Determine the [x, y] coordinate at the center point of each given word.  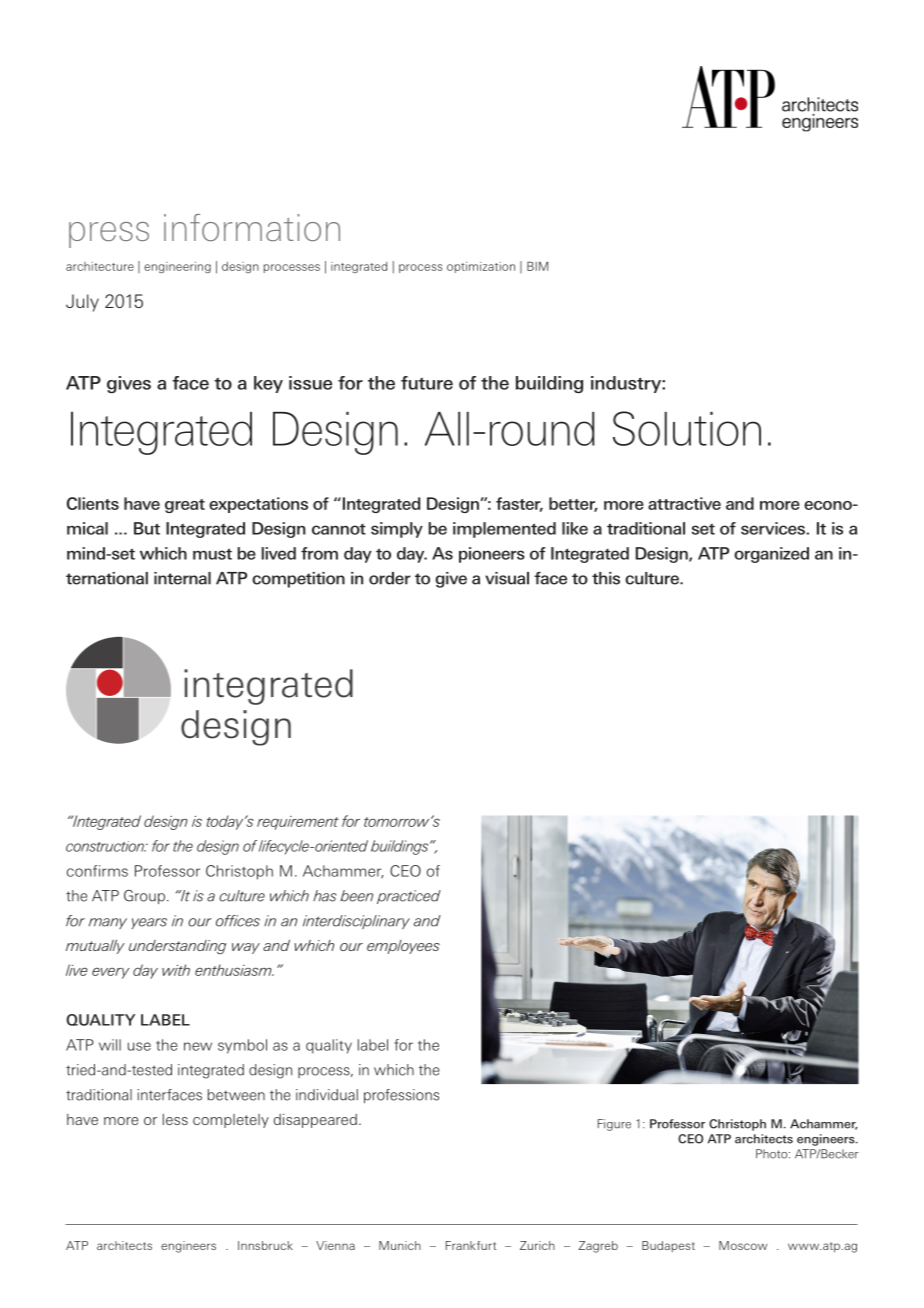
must [212, 554]
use [139, 1046]
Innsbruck [265, 1245]
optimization [481, 267]
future [427, 383]
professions [401, 1096]
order [390, 578]
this [606, 578]
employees [403, 947]
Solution [687, 428]
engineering [177, 267]
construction [106, 846]
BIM [537, 266]
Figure [614, 1125]
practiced [409, 897]
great [185, 506]
